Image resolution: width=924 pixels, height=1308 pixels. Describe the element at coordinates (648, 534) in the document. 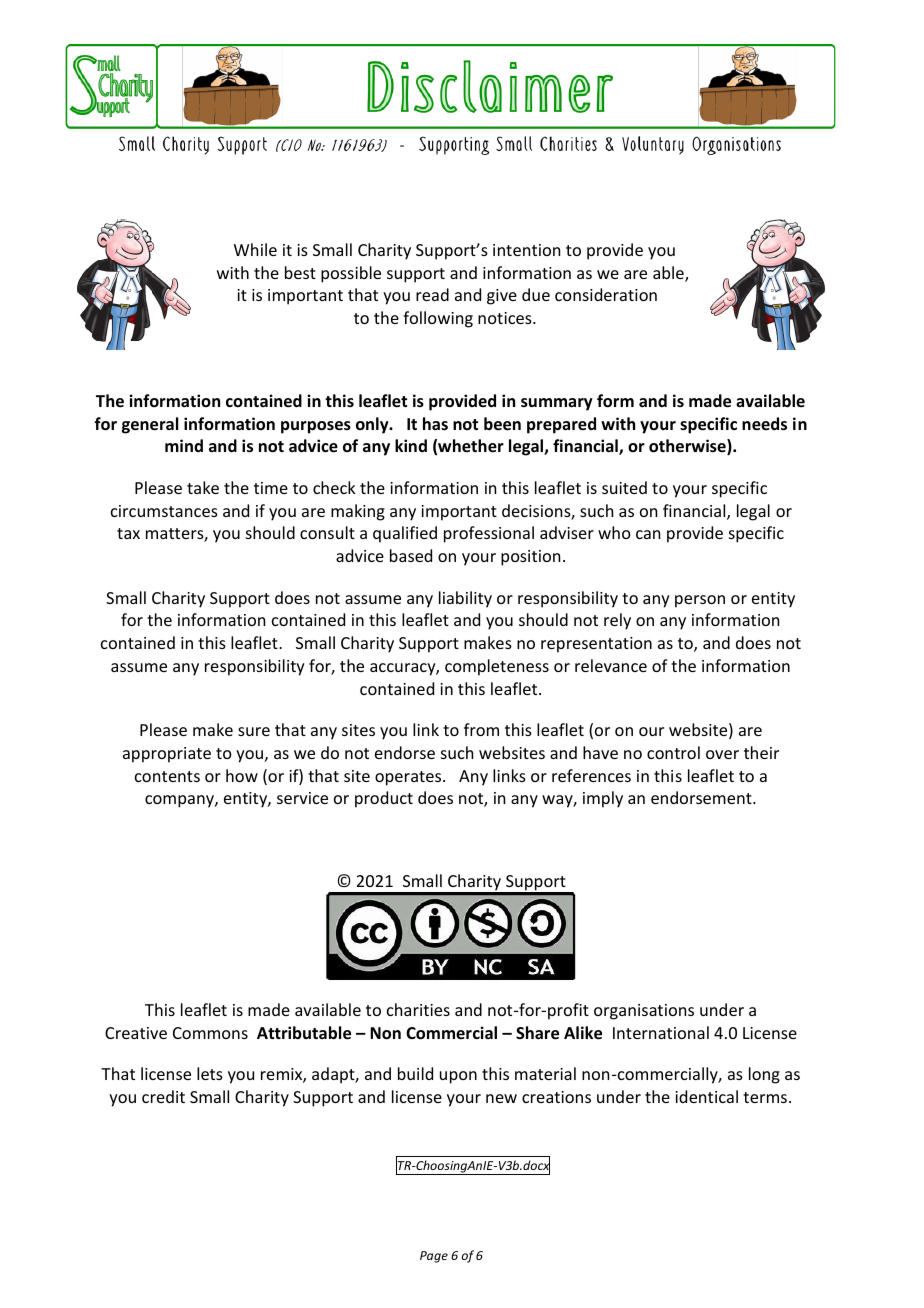

I see `can` at that location.
